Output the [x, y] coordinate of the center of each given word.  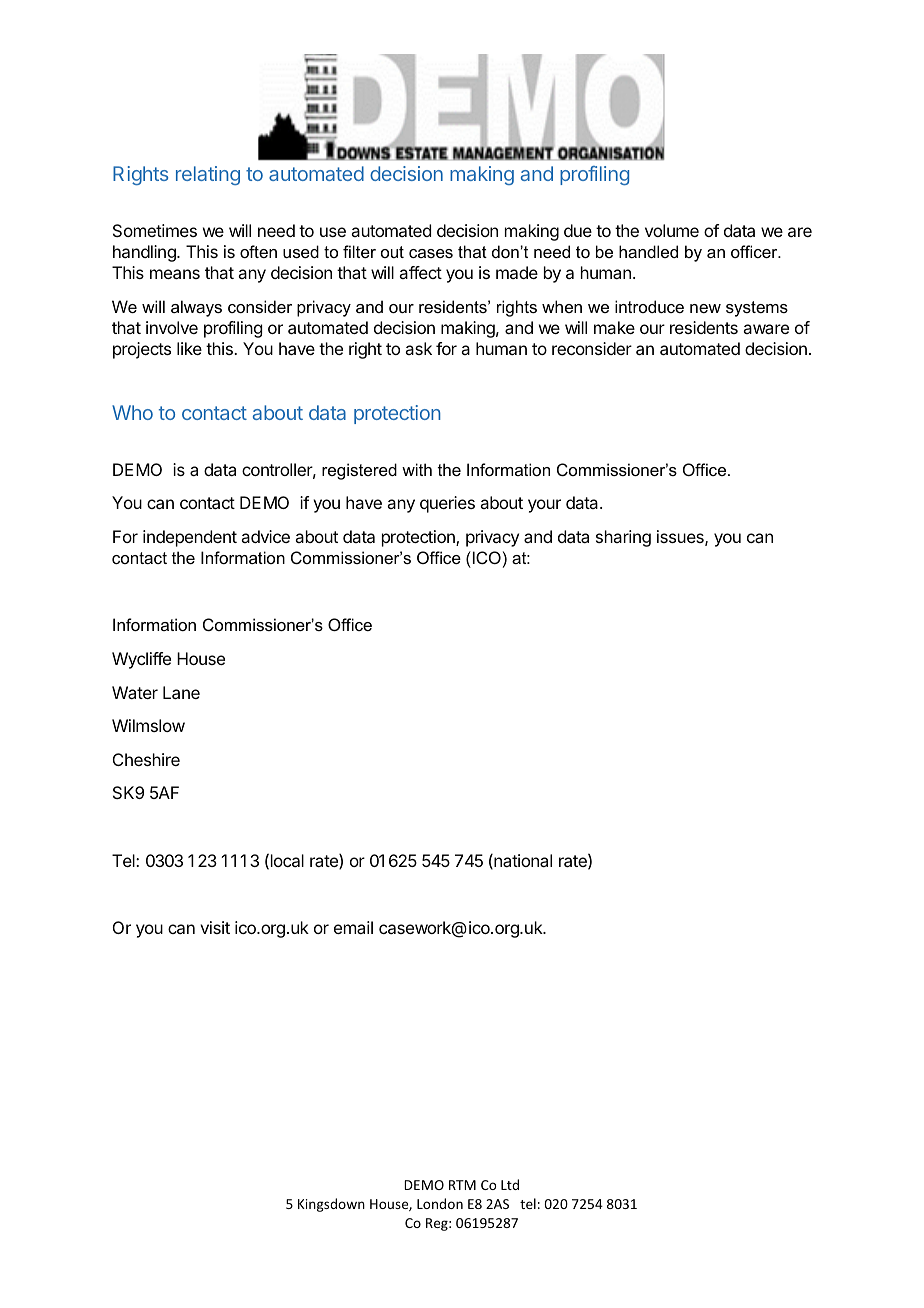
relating [208, 175]
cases [431, 253]
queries [447, 504]
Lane [181, 692]
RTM [462, 1185]
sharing [623, 538]
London [440, 1203]
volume [672, 230]
